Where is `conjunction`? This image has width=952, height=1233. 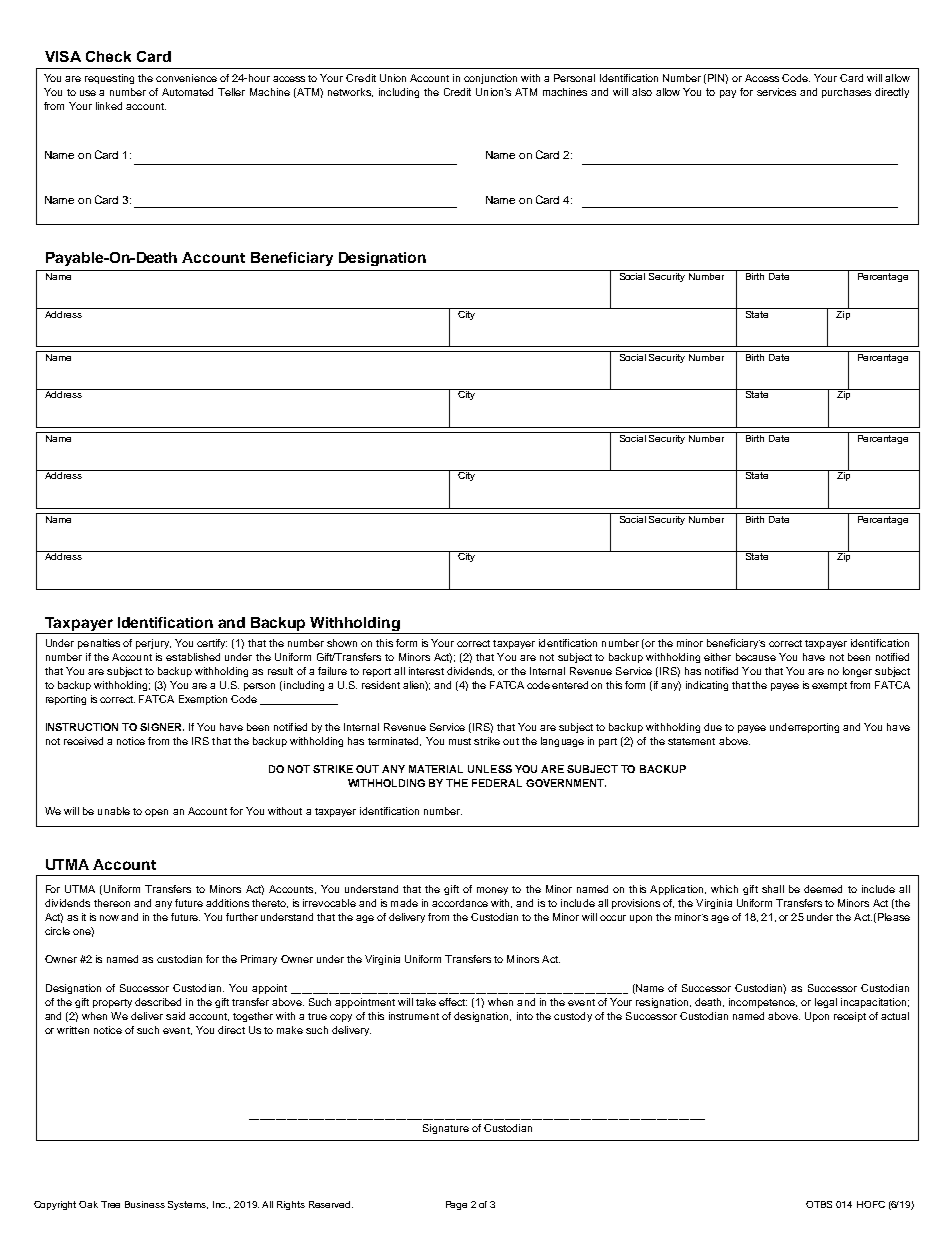 conjunction is located at coordinates (490, 79).
